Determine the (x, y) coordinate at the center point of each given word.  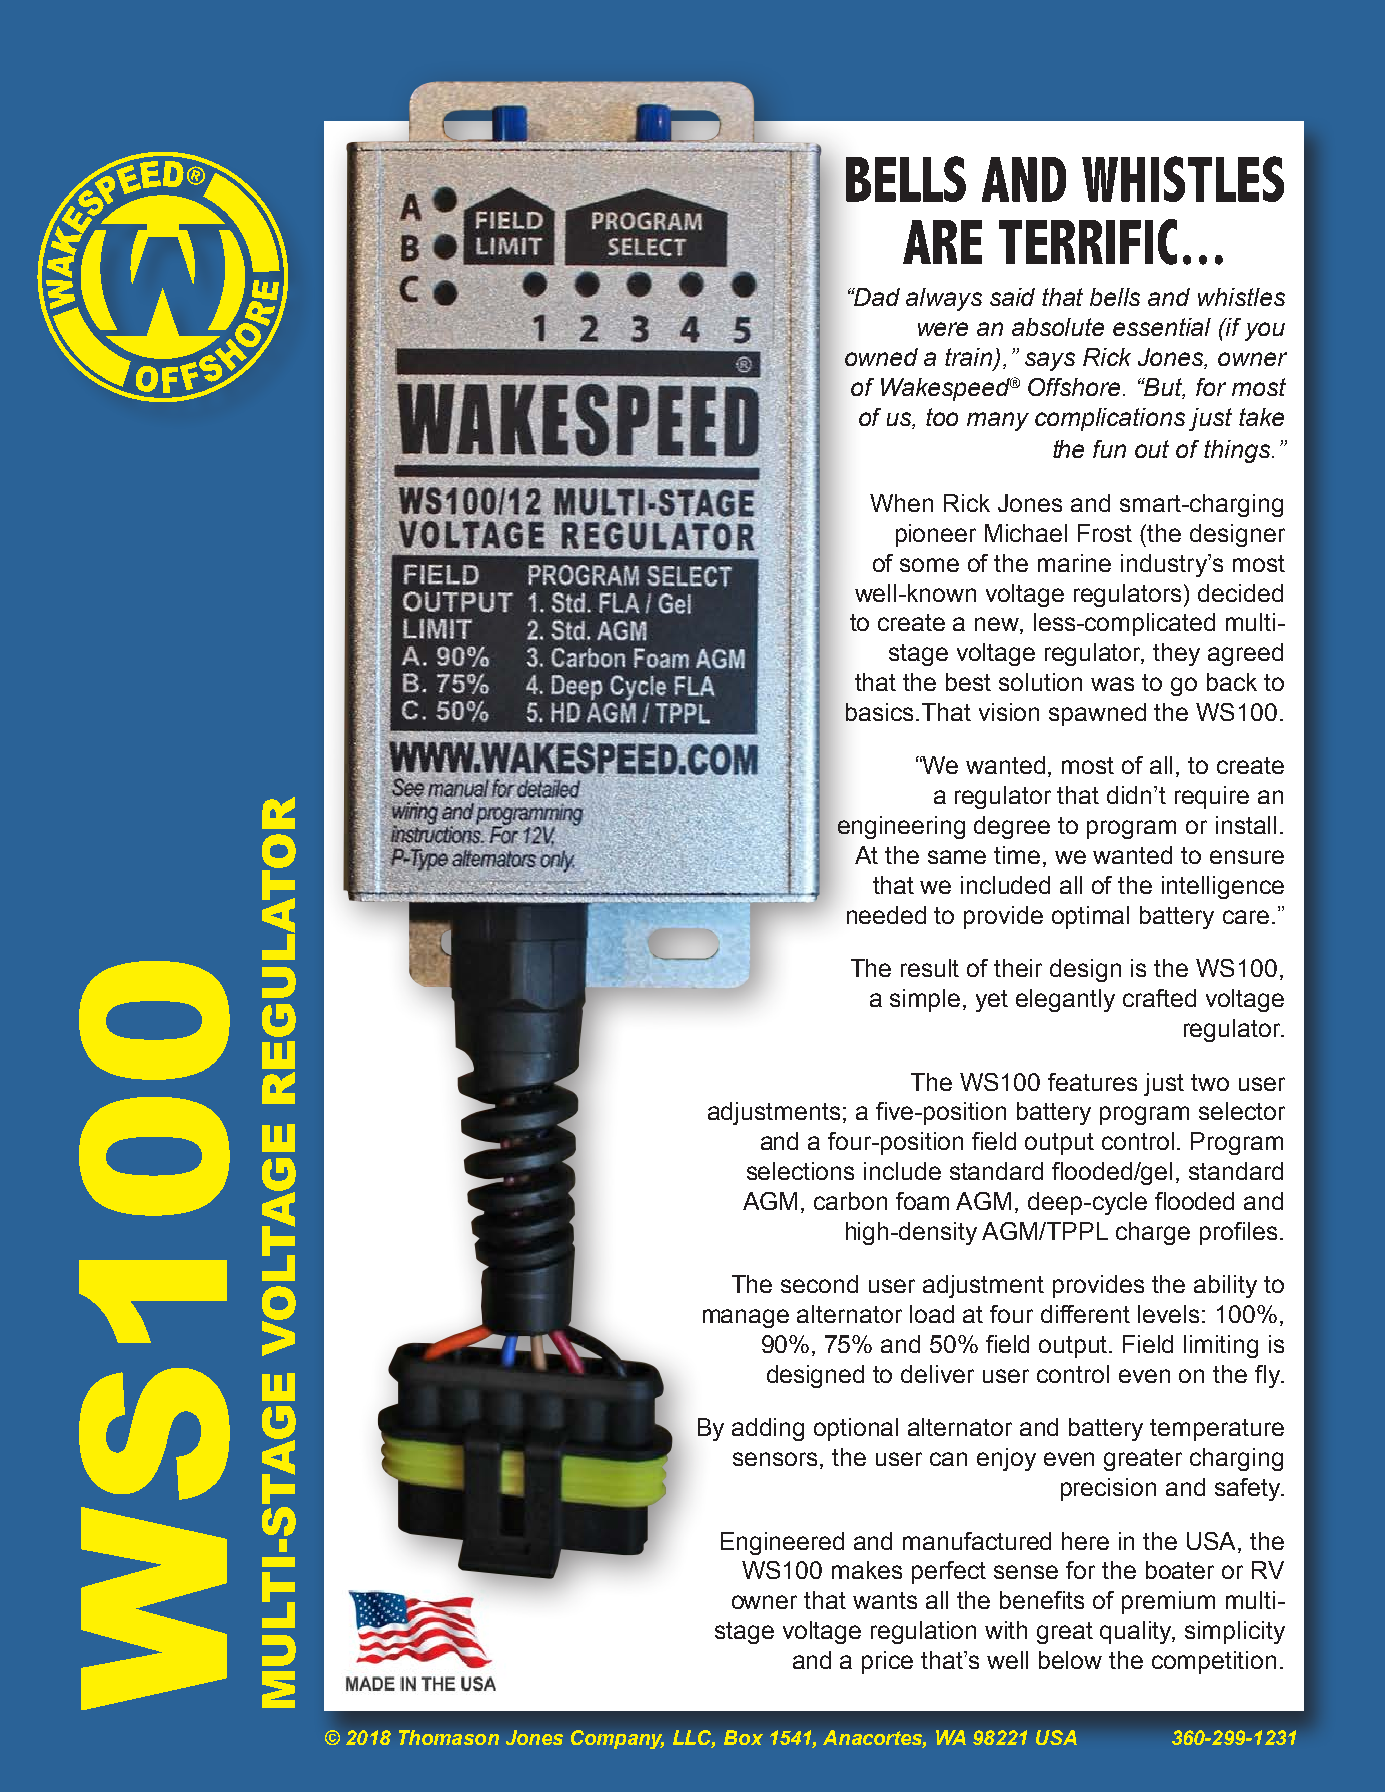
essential (1162, 327)
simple (925, 1000)
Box (743, 1737)
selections (800, 1171)
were (943, 329)
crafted (1159, 998)
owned (881, 357)
